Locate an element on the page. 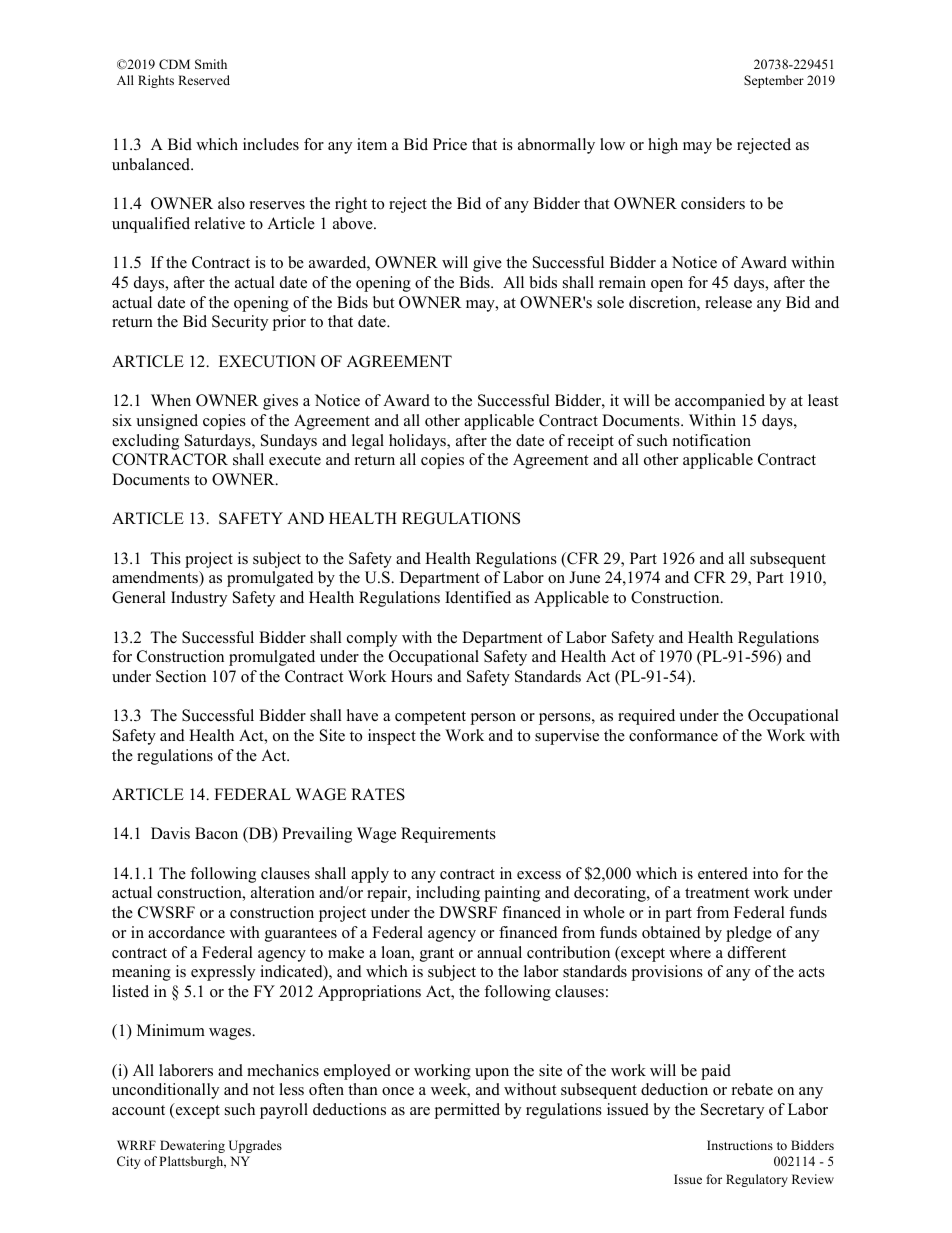 The image size is (952, 1233). competent is located at coordinates (430, 718).
